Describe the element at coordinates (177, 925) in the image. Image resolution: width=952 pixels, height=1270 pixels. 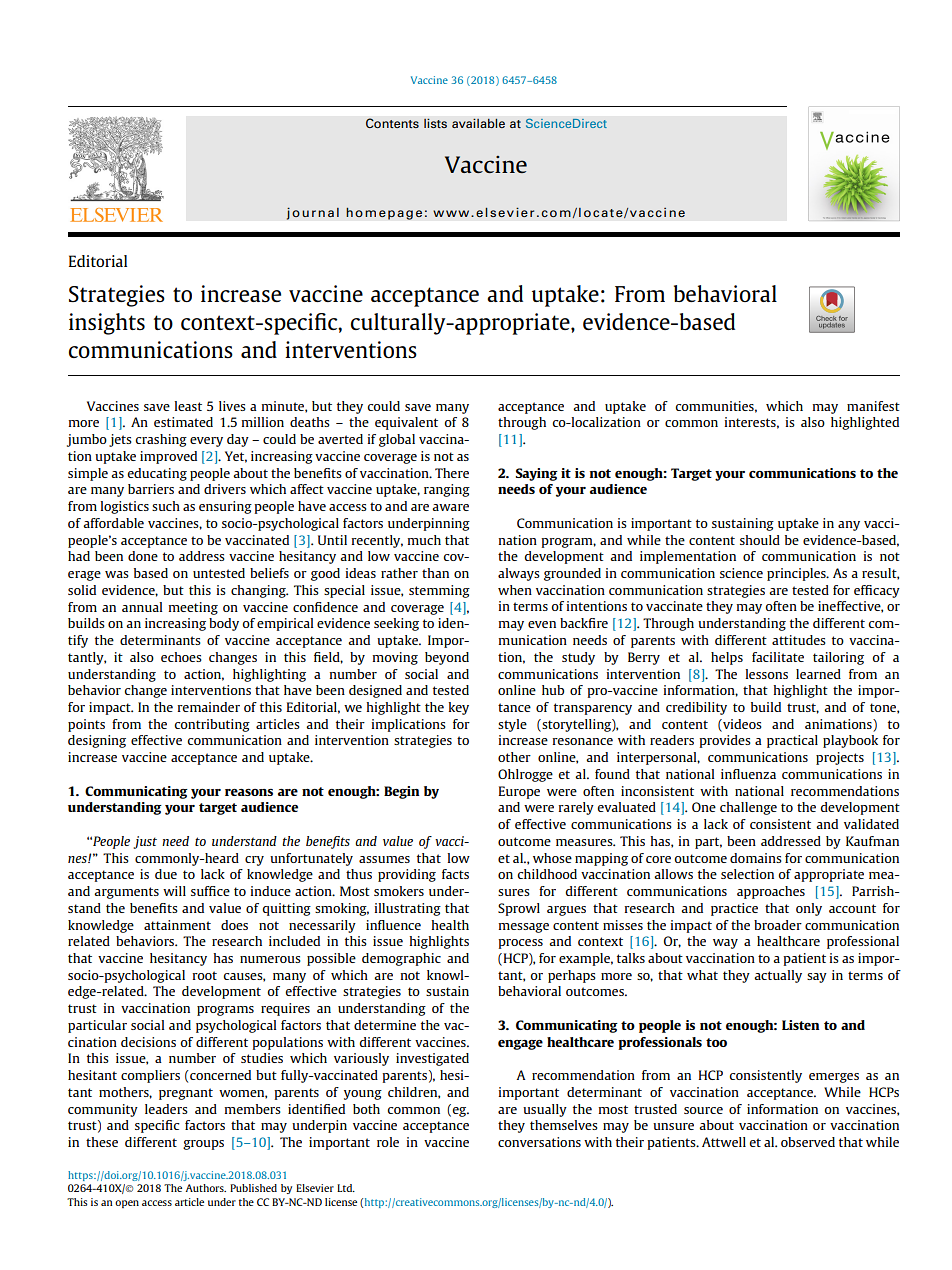
I see `attainment` at that location.
